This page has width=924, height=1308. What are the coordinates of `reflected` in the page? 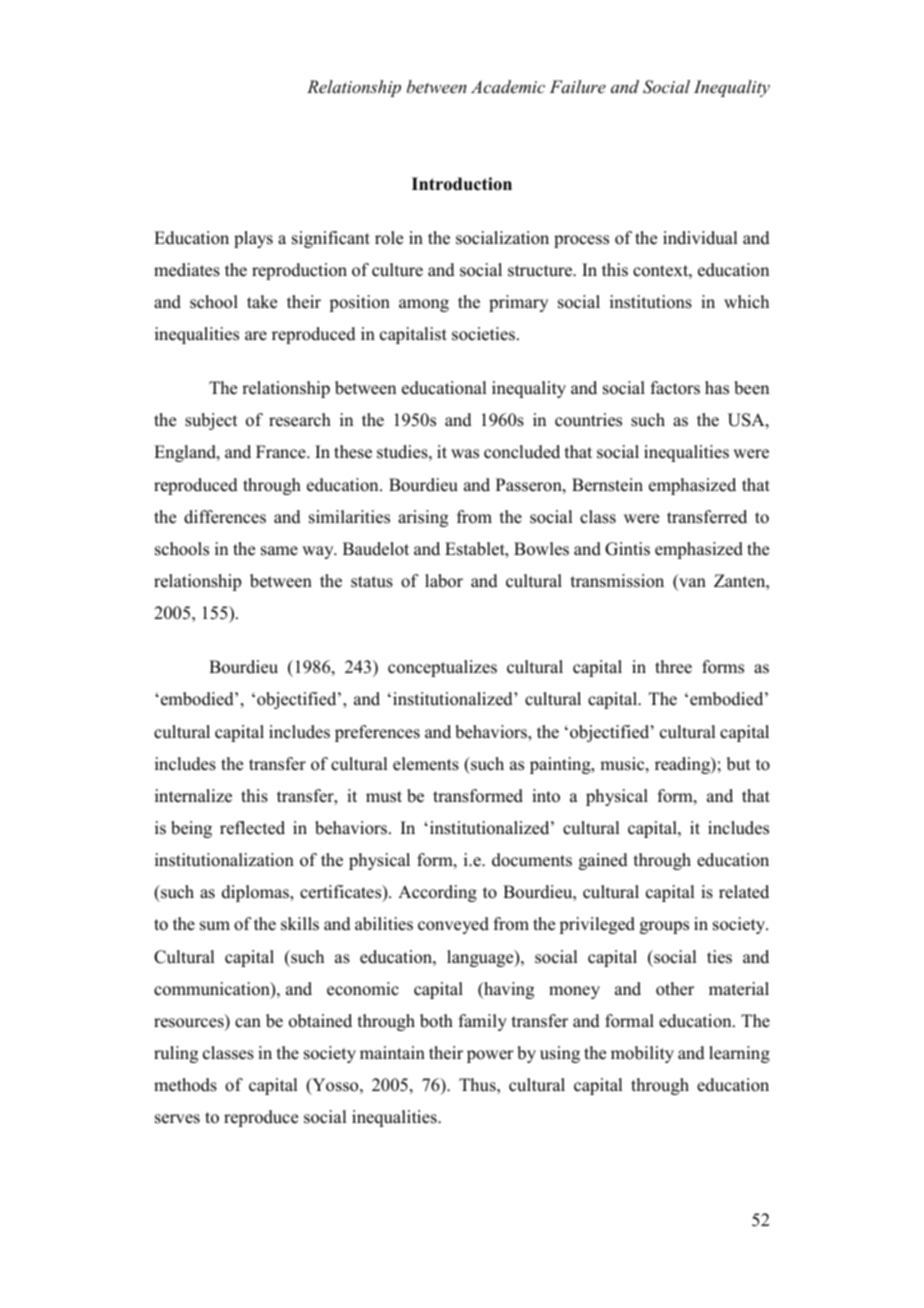 It's located at (252, 828).
